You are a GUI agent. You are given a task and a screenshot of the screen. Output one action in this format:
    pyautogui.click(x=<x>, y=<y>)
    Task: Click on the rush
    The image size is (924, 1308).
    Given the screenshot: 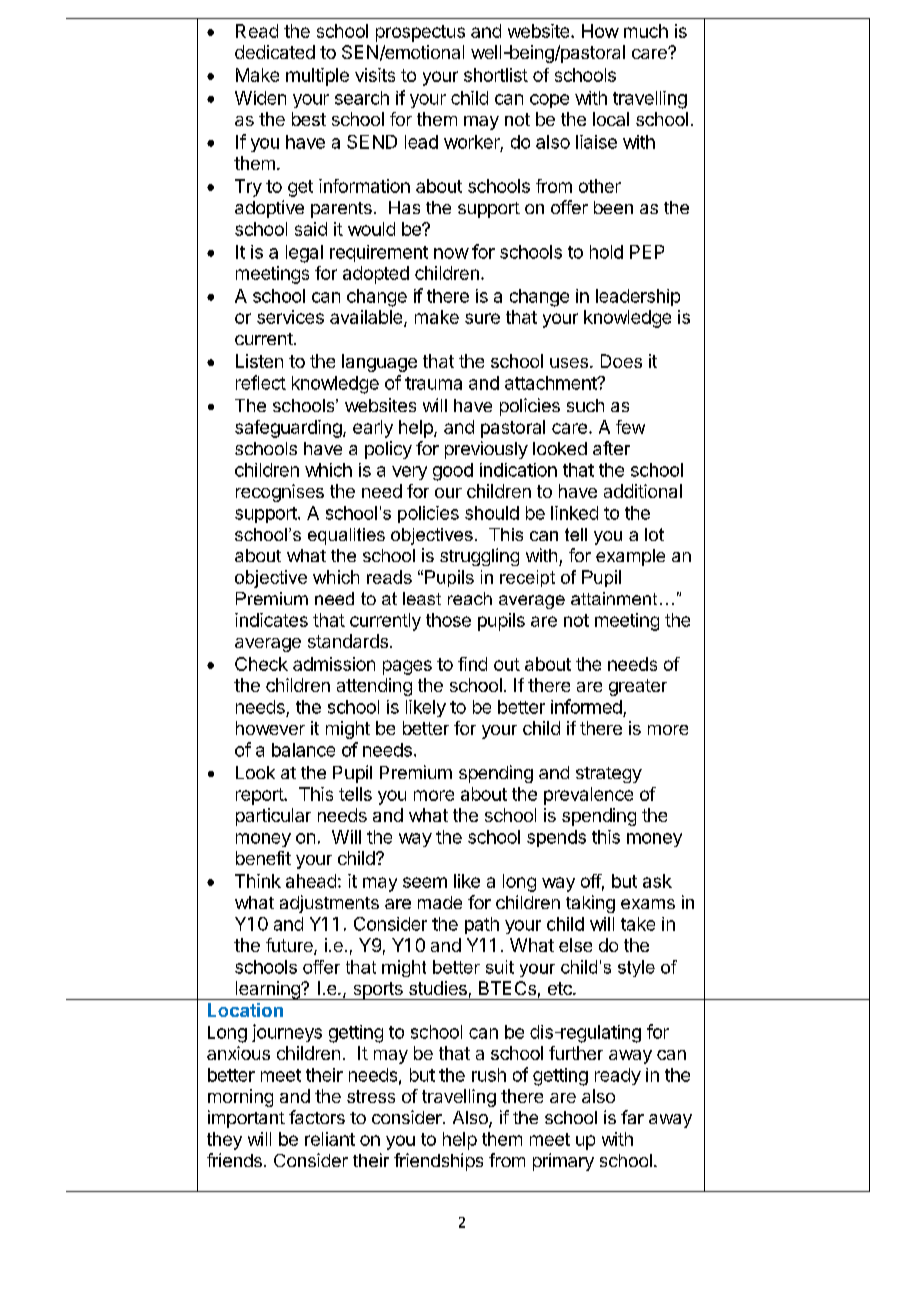 What is the action you would take?
    pyautogui.click(x=489, y=1075)
